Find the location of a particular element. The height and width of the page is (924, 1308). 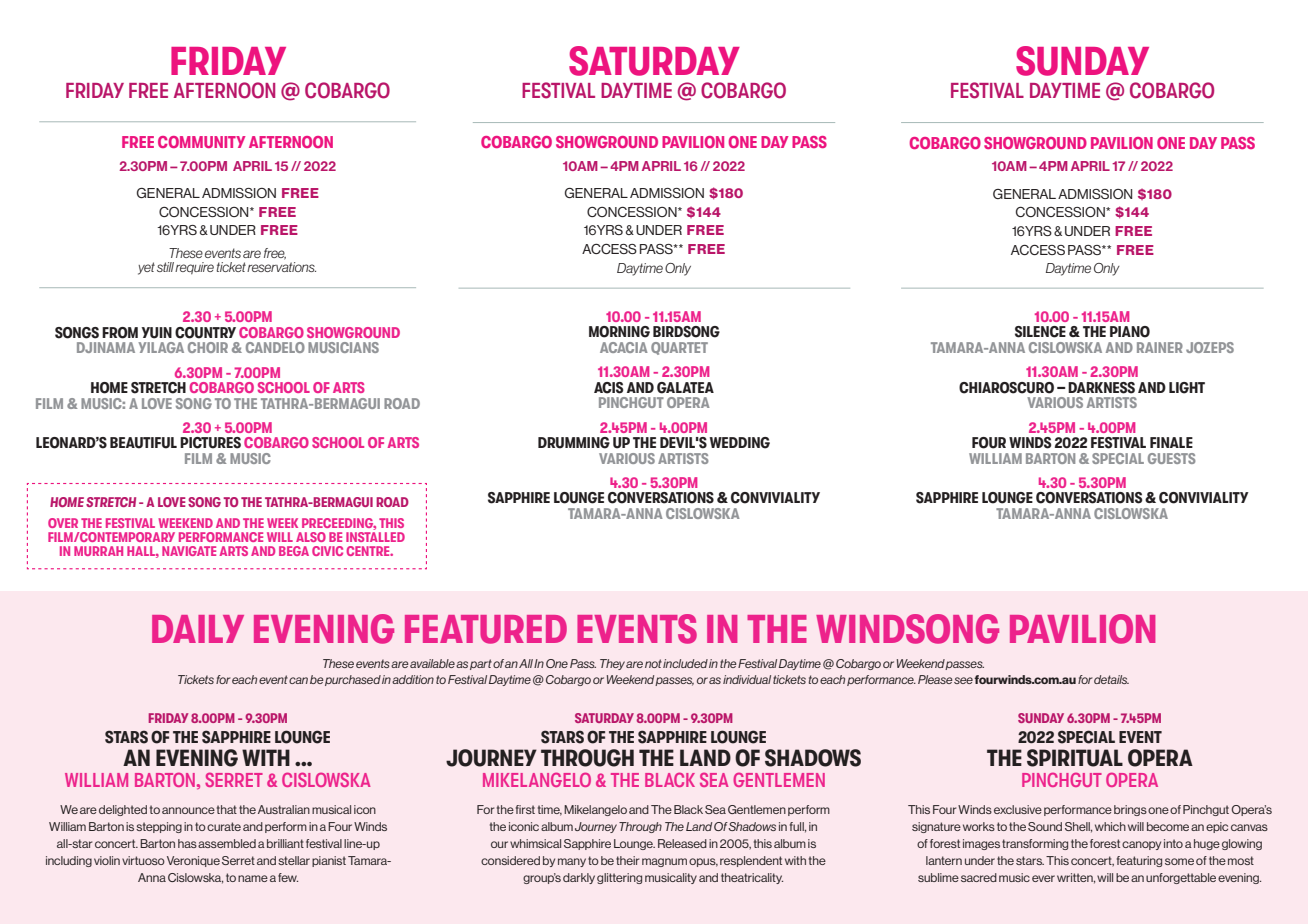

not is located at coordinates (653, 663).
